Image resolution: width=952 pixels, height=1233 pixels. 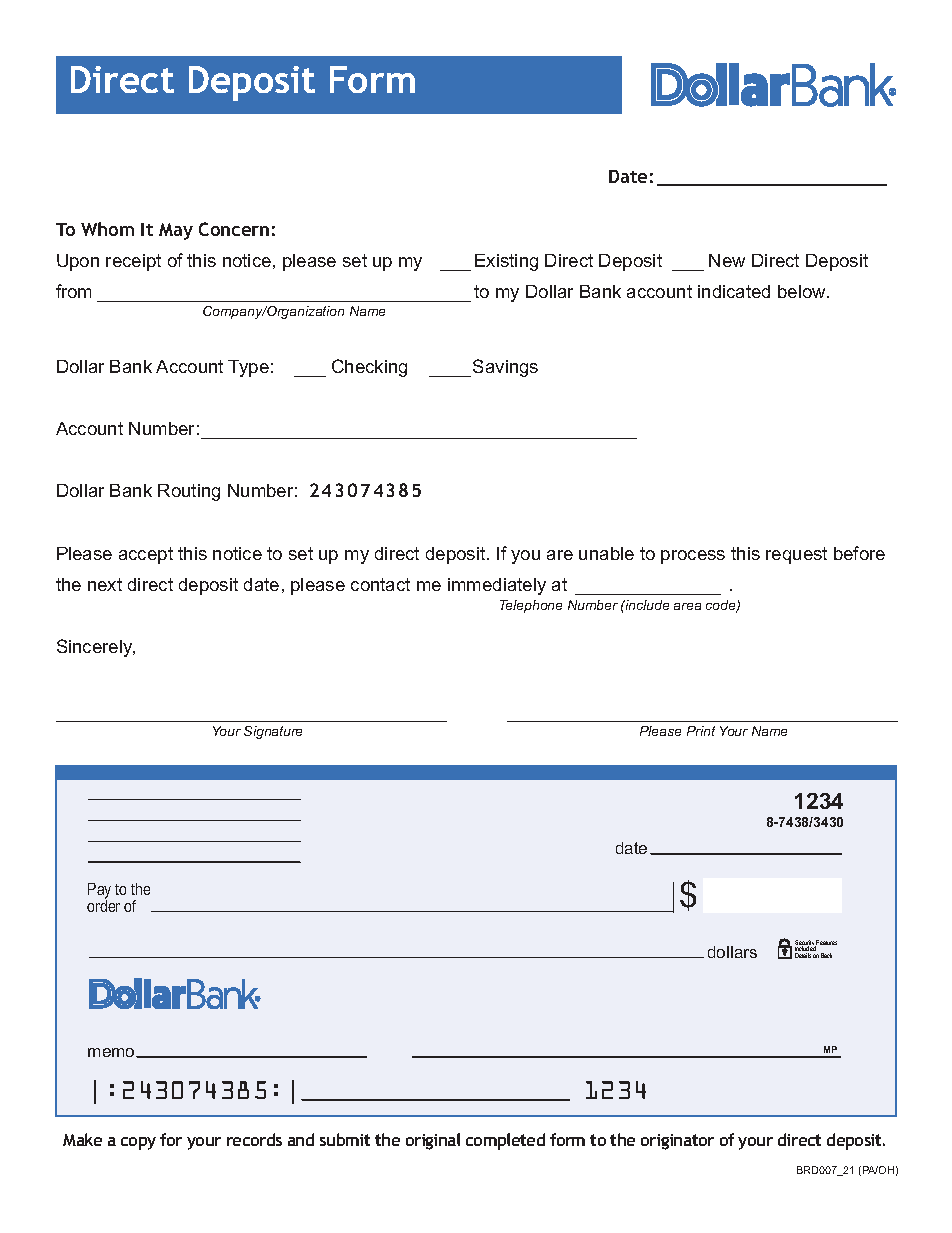 I want to click on receipt, so click(x=133, y=262).
